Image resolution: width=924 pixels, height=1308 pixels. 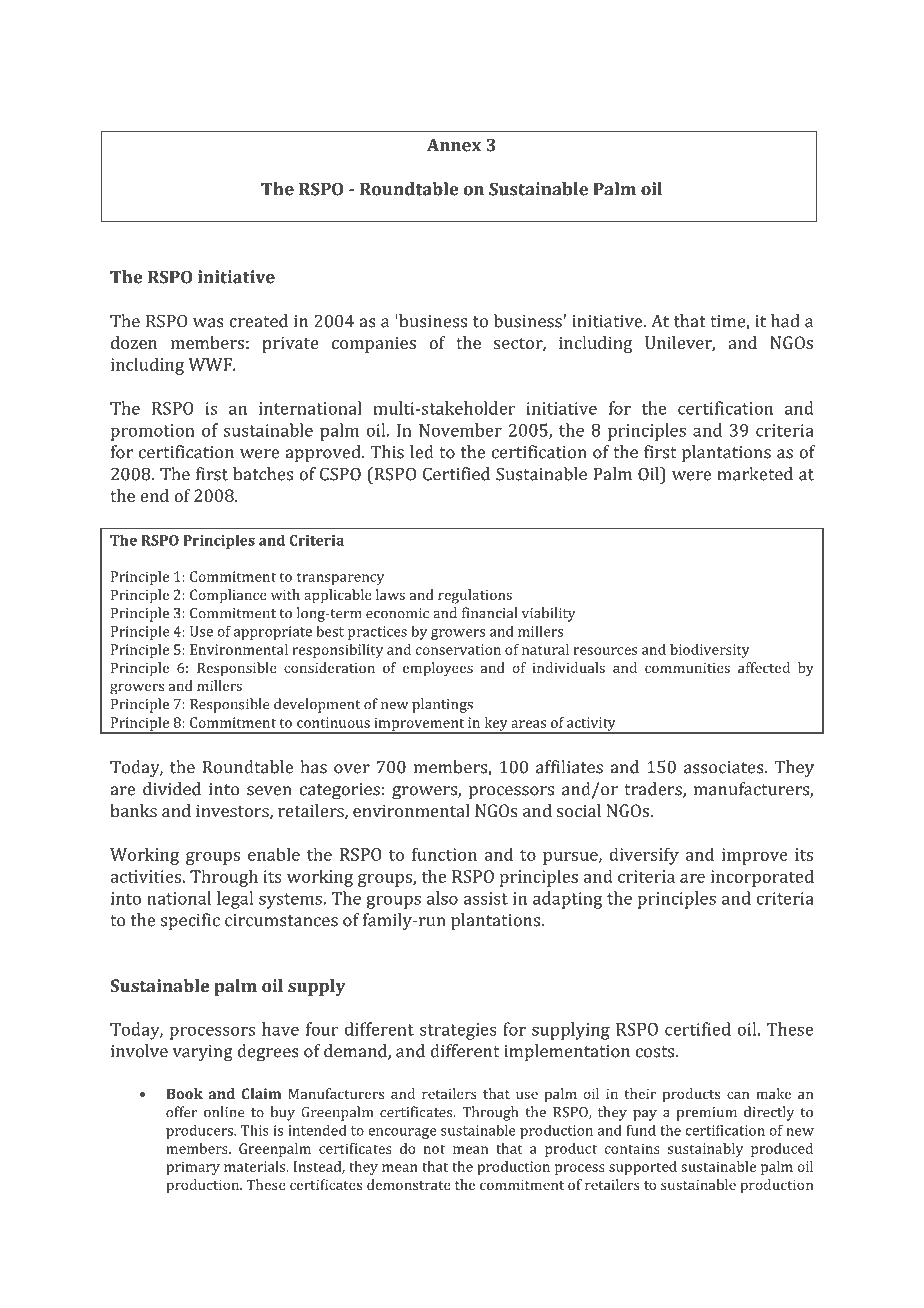 What do you see at coordinates (496, 725) in the image?
I see `key` at bounding box center [496, 725].
